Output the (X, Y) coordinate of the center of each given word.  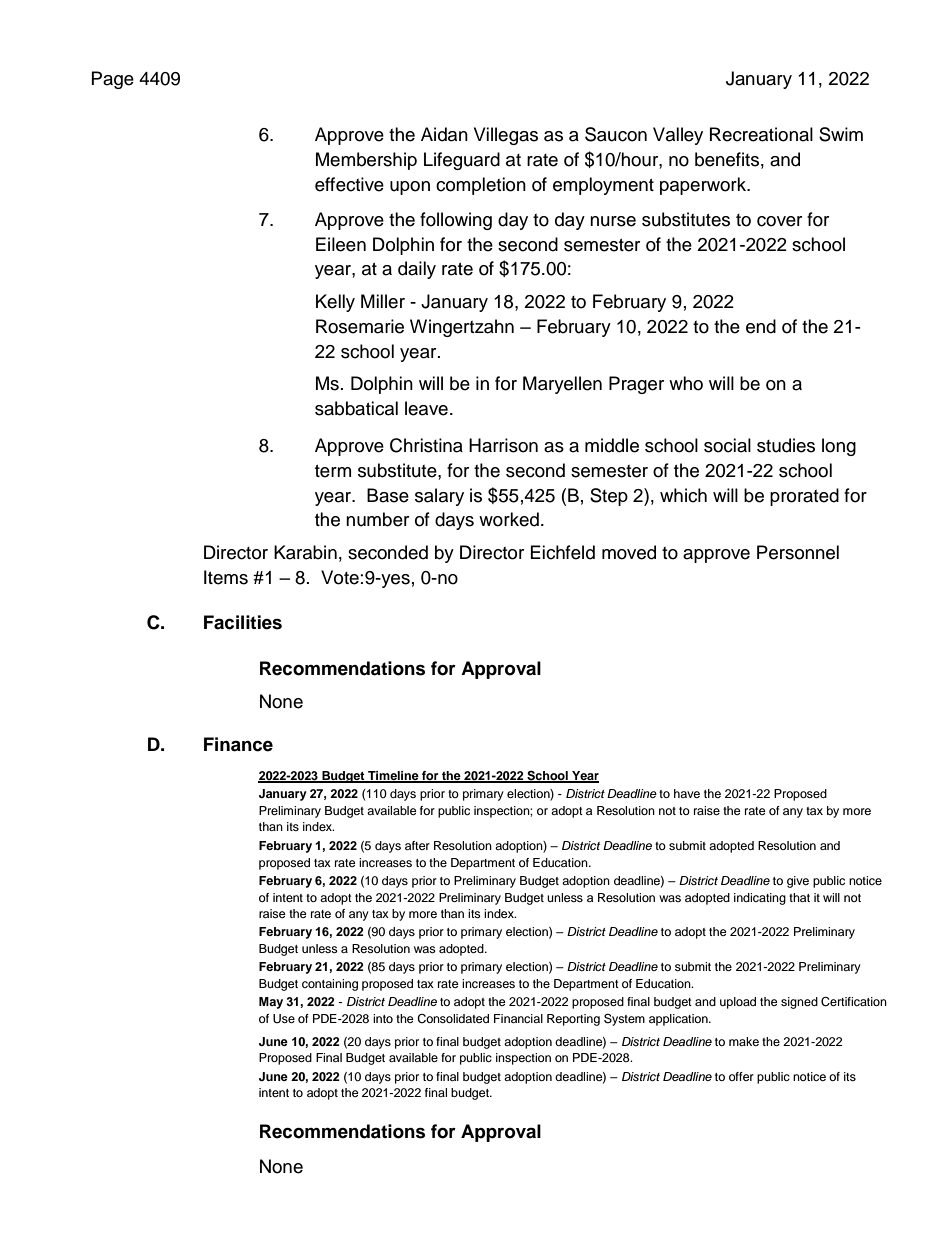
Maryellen (562, 385)
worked (509, 519)
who (686, 383)
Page (113, 80)
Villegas (506, 136)
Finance (238, 744)
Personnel (798, 552)
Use (284, 1019)
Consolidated (453, 1019)
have (687, 793)
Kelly (335, 303)
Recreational (761, 134)
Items (226, 577)
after (417, 845)
